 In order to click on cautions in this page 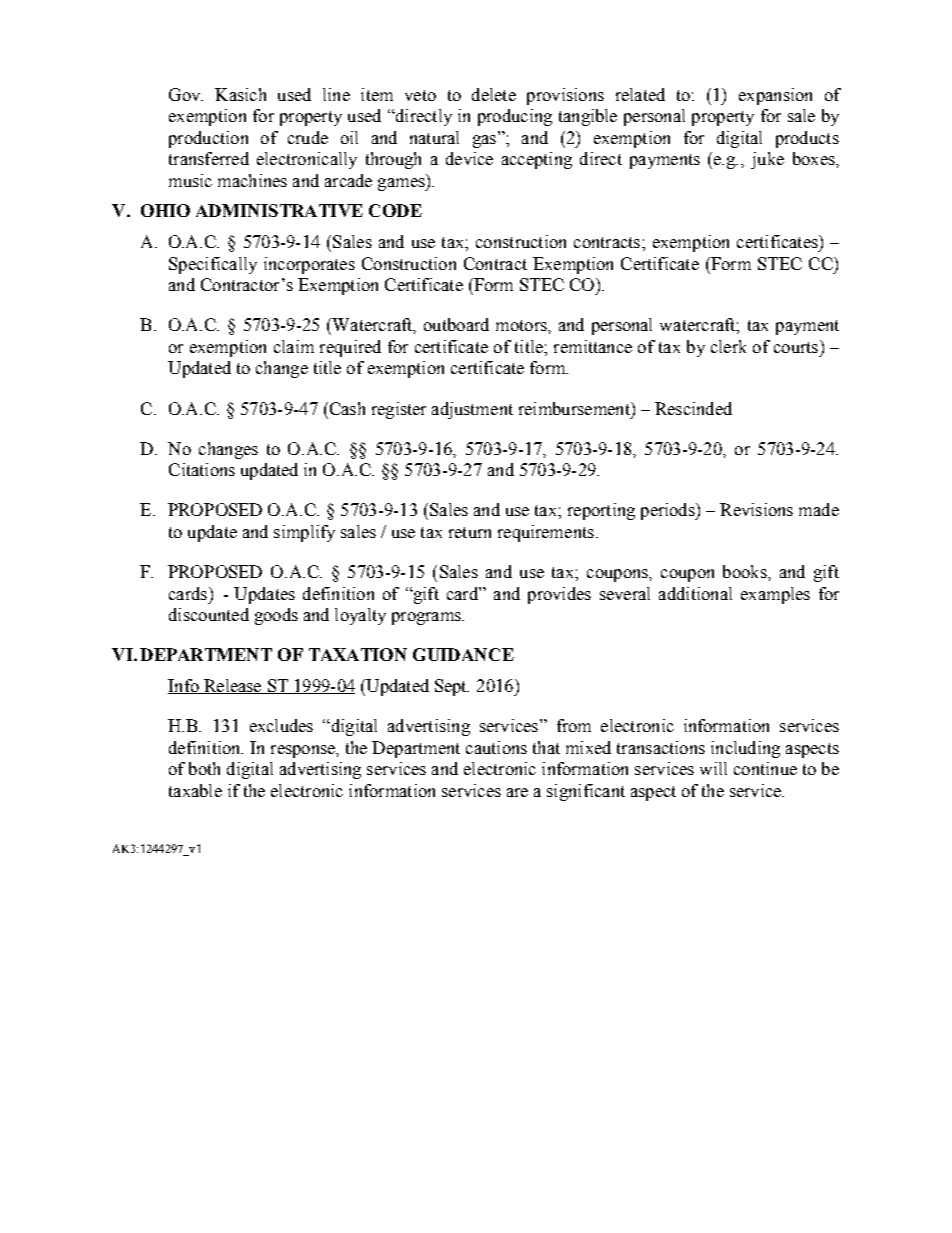, I will do `click(496, 747)`.
